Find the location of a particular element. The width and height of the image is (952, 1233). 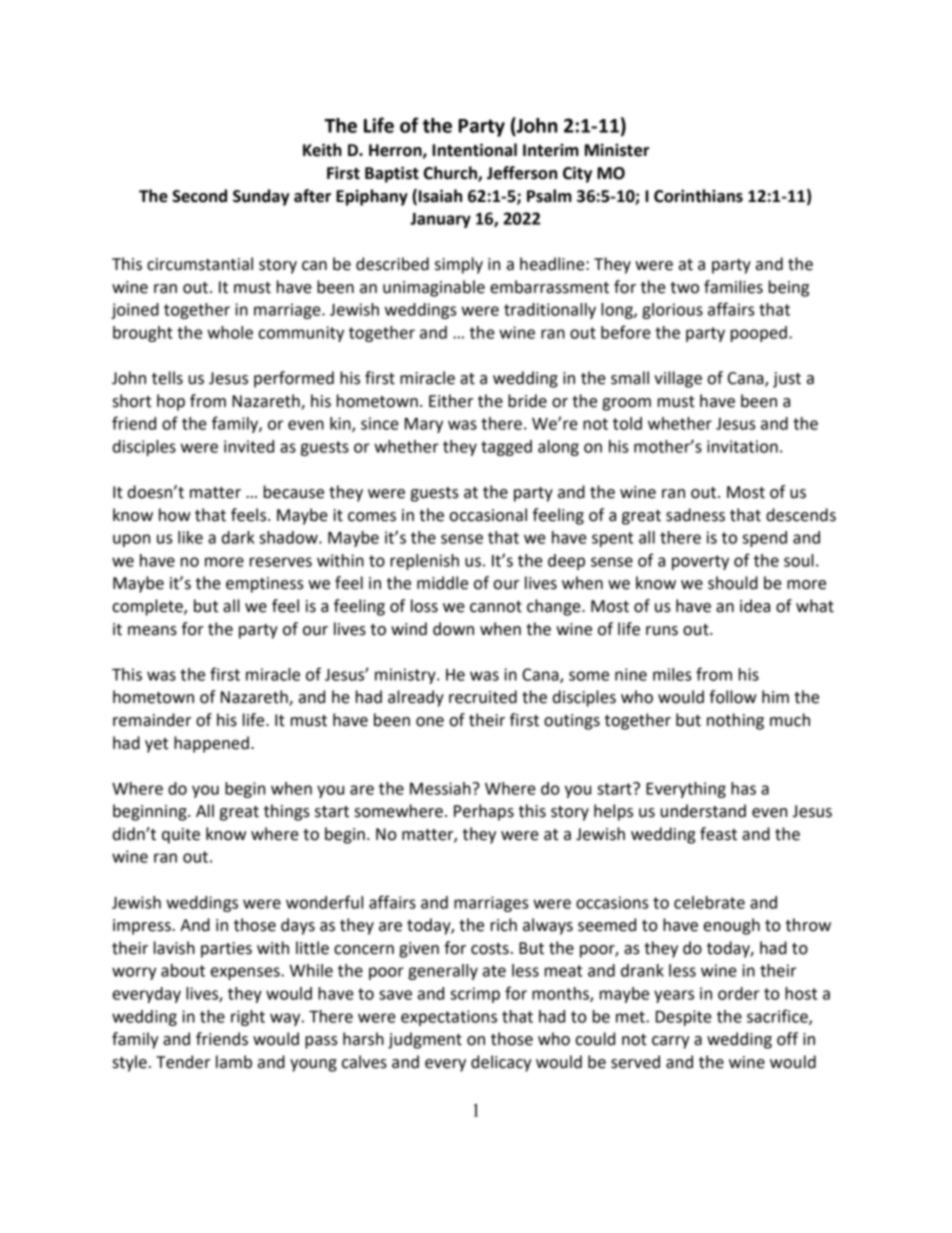

lamb is located at coordinates (234, 1062).
